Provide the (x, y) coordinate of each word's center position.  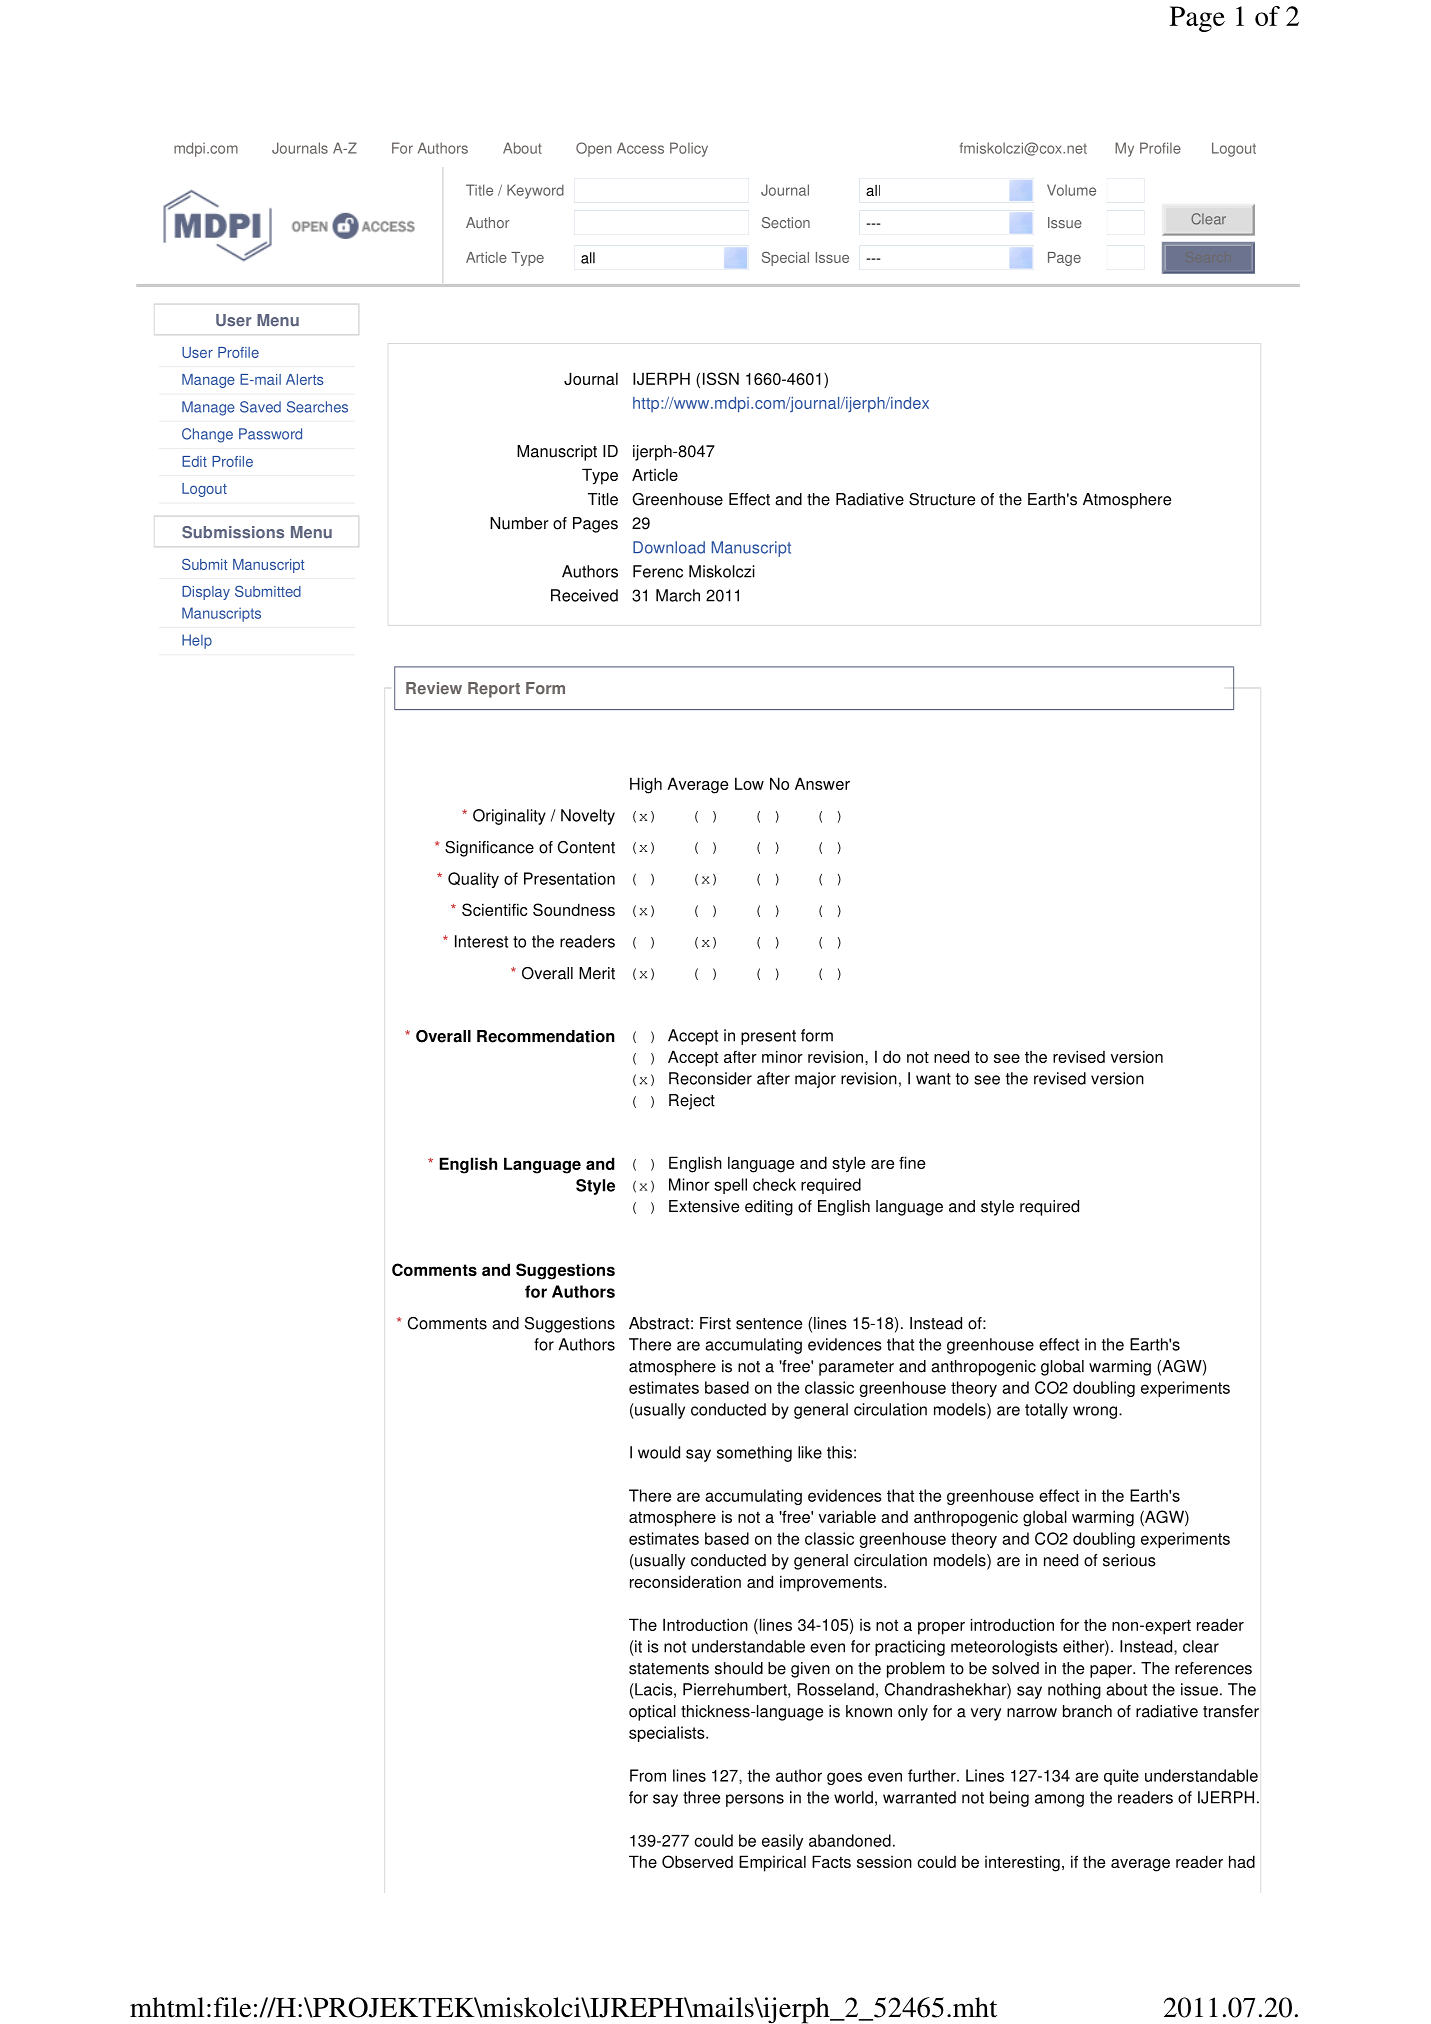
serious (1129, 1560)
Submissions (233, 532)
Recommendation (546, 1036)
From (648, 1775)
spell (730, 1186)
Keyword (535, 191)
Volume (1071, 190)
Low (749, 783)
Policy (689, 149)
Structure (942, 499)
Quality (473, 880)
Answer (822, 783)
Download (669, 547)
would (659, 1452)
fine (912, 1162)
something (754, 1454)
